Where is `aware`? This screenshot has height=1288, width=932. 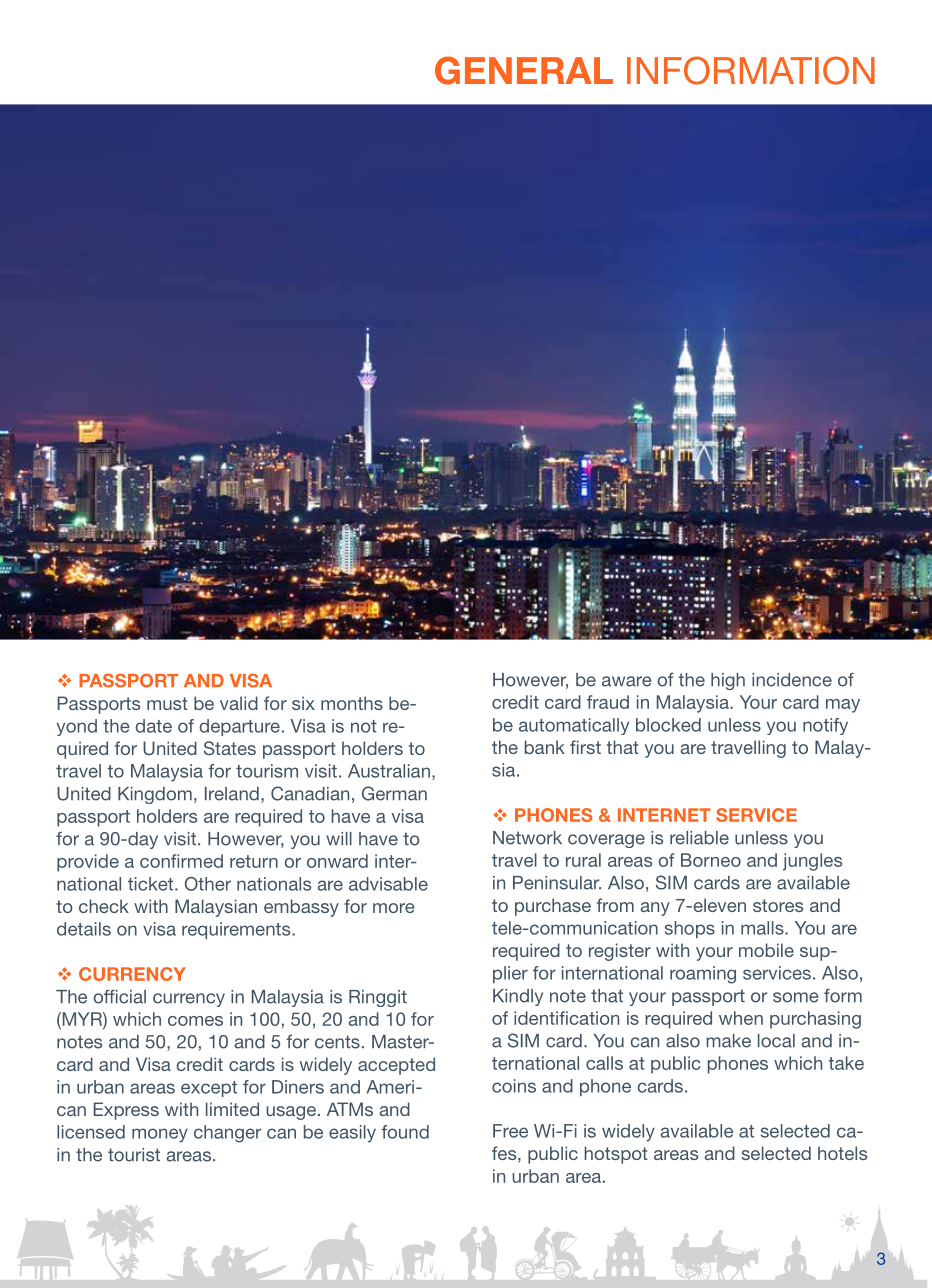
aware is located at coordinates (627, 681).
